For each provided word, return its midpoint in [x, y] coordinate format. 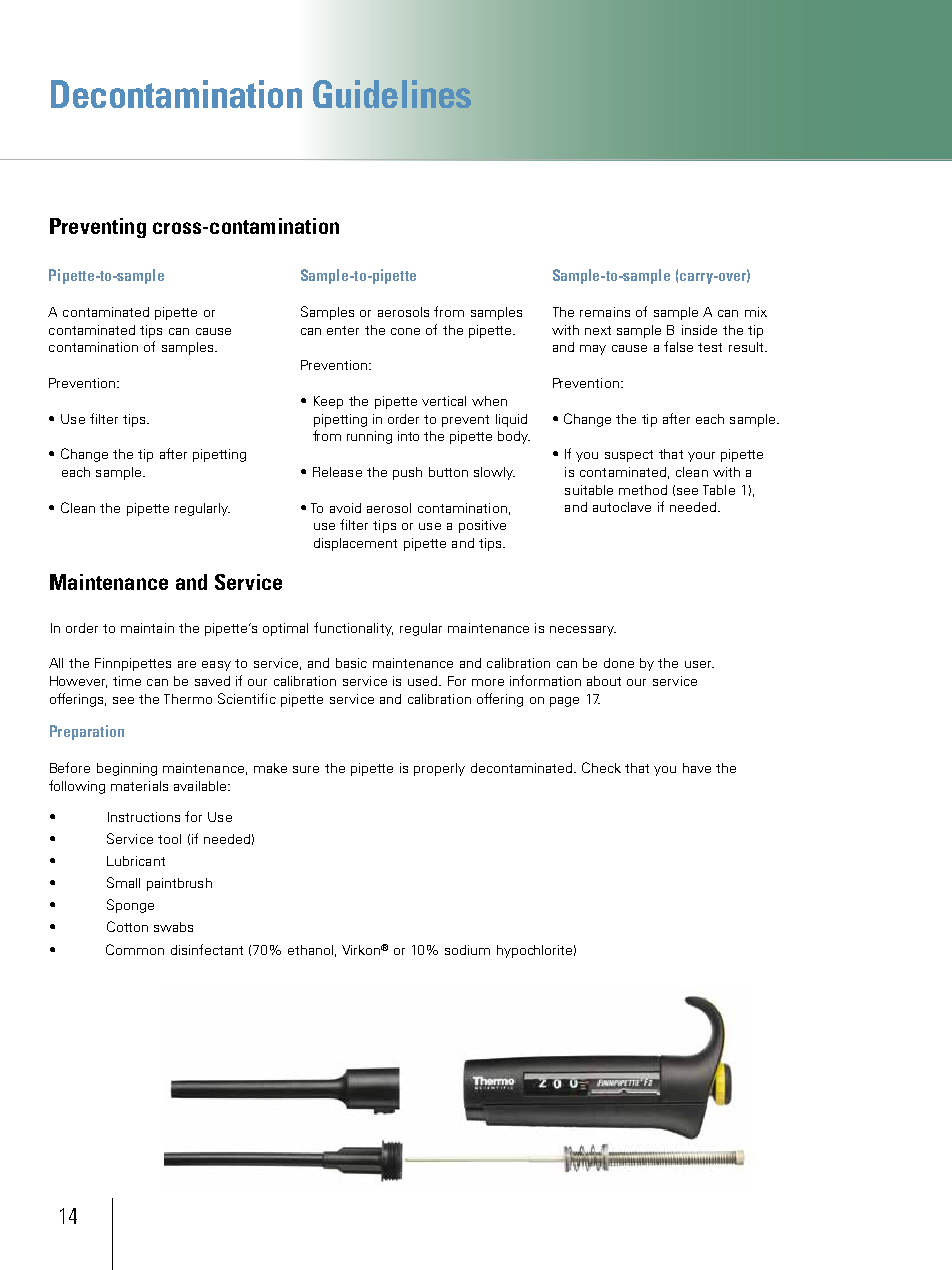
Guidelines [392, 94]
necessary [583, 631]
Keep [328, 402]
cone [405, 331]
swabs [173, 927]
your [701, 457]
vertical [444, 401]
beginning [127, 769]
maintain [147, 628]
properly [439, 769]
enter [343, 330]
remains [605, 312]
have [697, 768]
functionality [353, 629]
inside [699, 330]
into [408, 436]
